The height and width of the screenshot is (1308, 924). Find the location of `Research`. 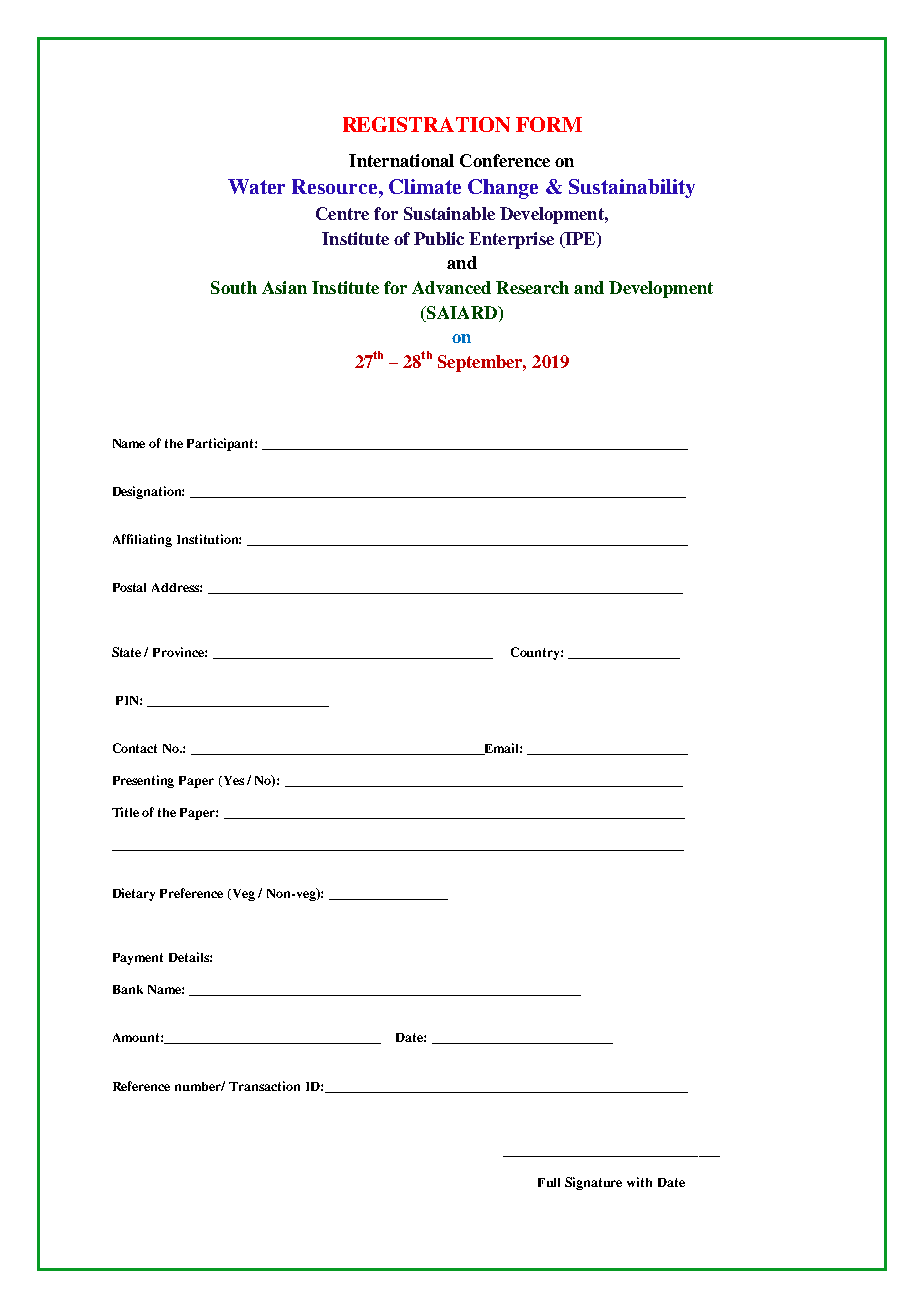

Research is located at coordinates (532, 287).
